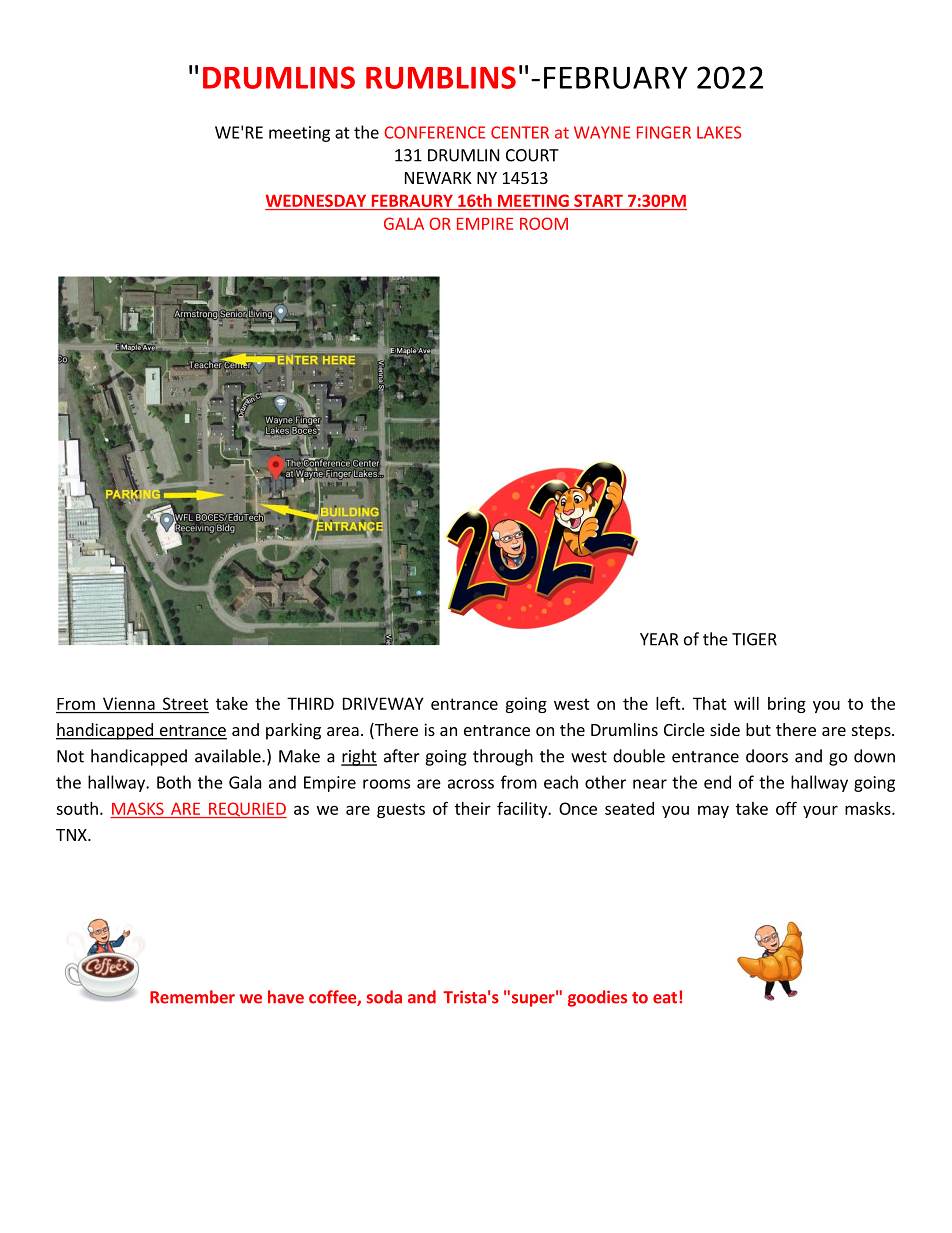  What do you see at coordinates (129, 703) in the image?
I see `Vienna` at bounding box center [129, 703].
